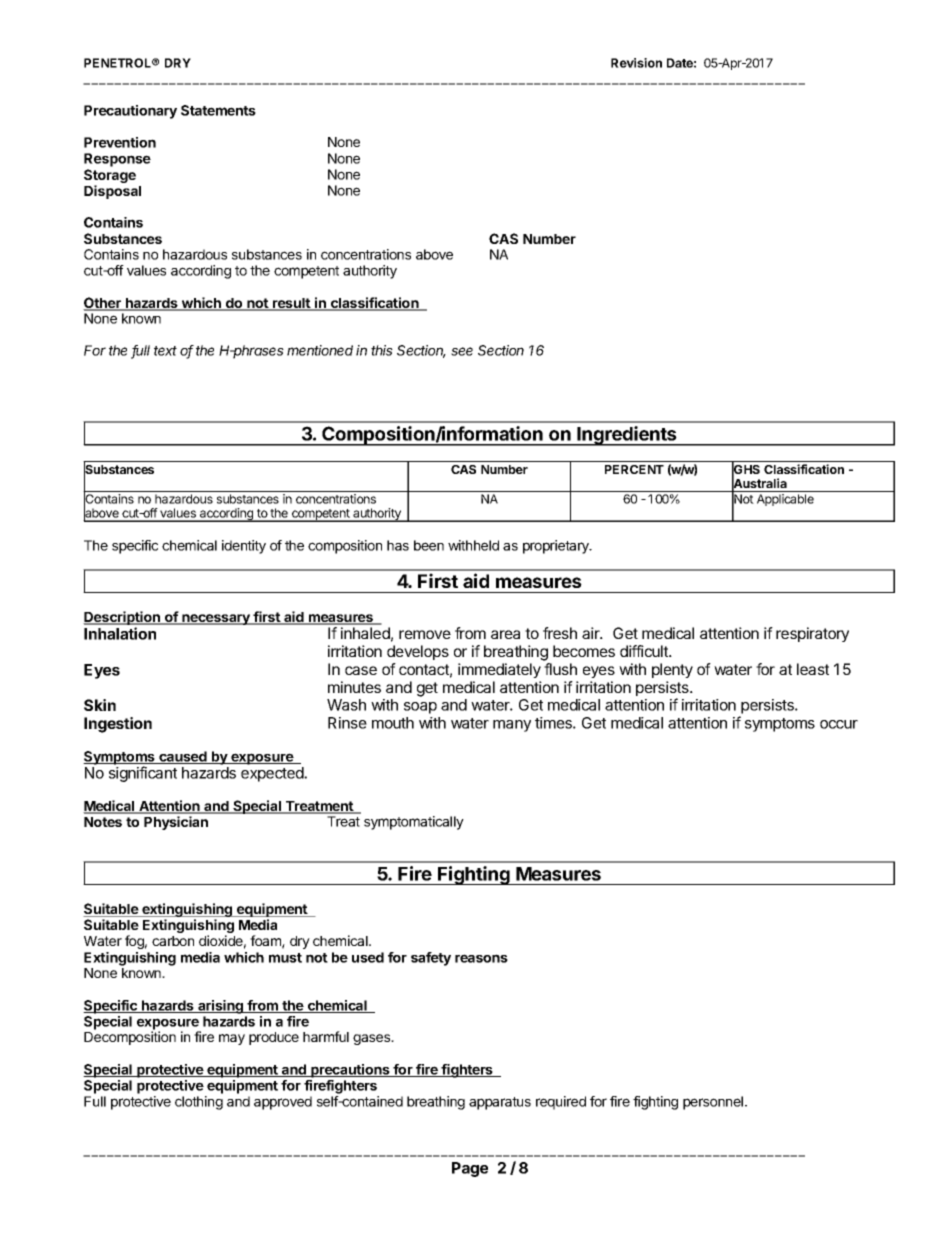  What do you see at coordinates (839, 724) in the screenshot?
I see `occur` at bounding box center [839, 724].
